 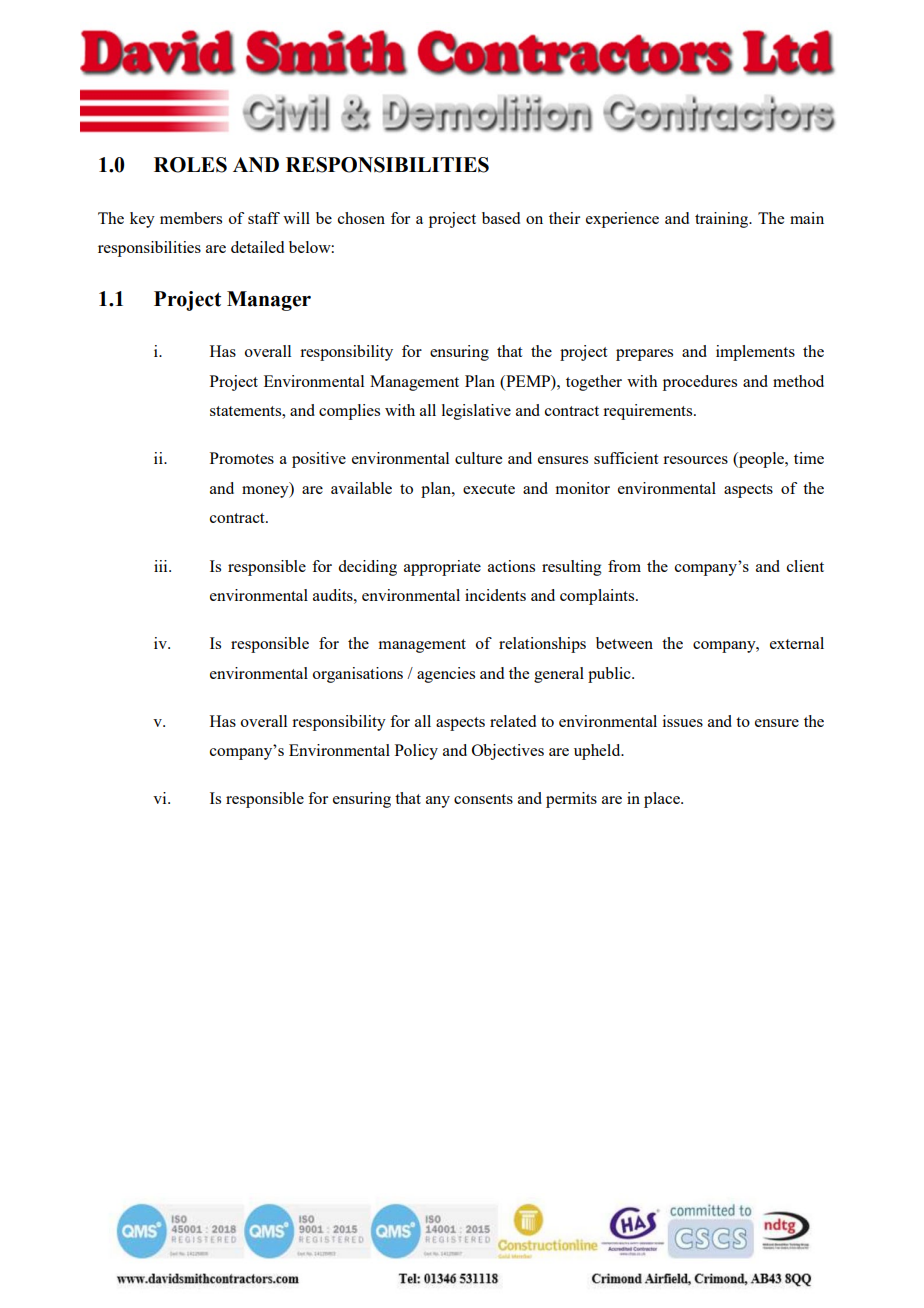 What do you see at coordinates (761, 460) in the screenshot?
I see `people` at bounding box center [761, 460].
